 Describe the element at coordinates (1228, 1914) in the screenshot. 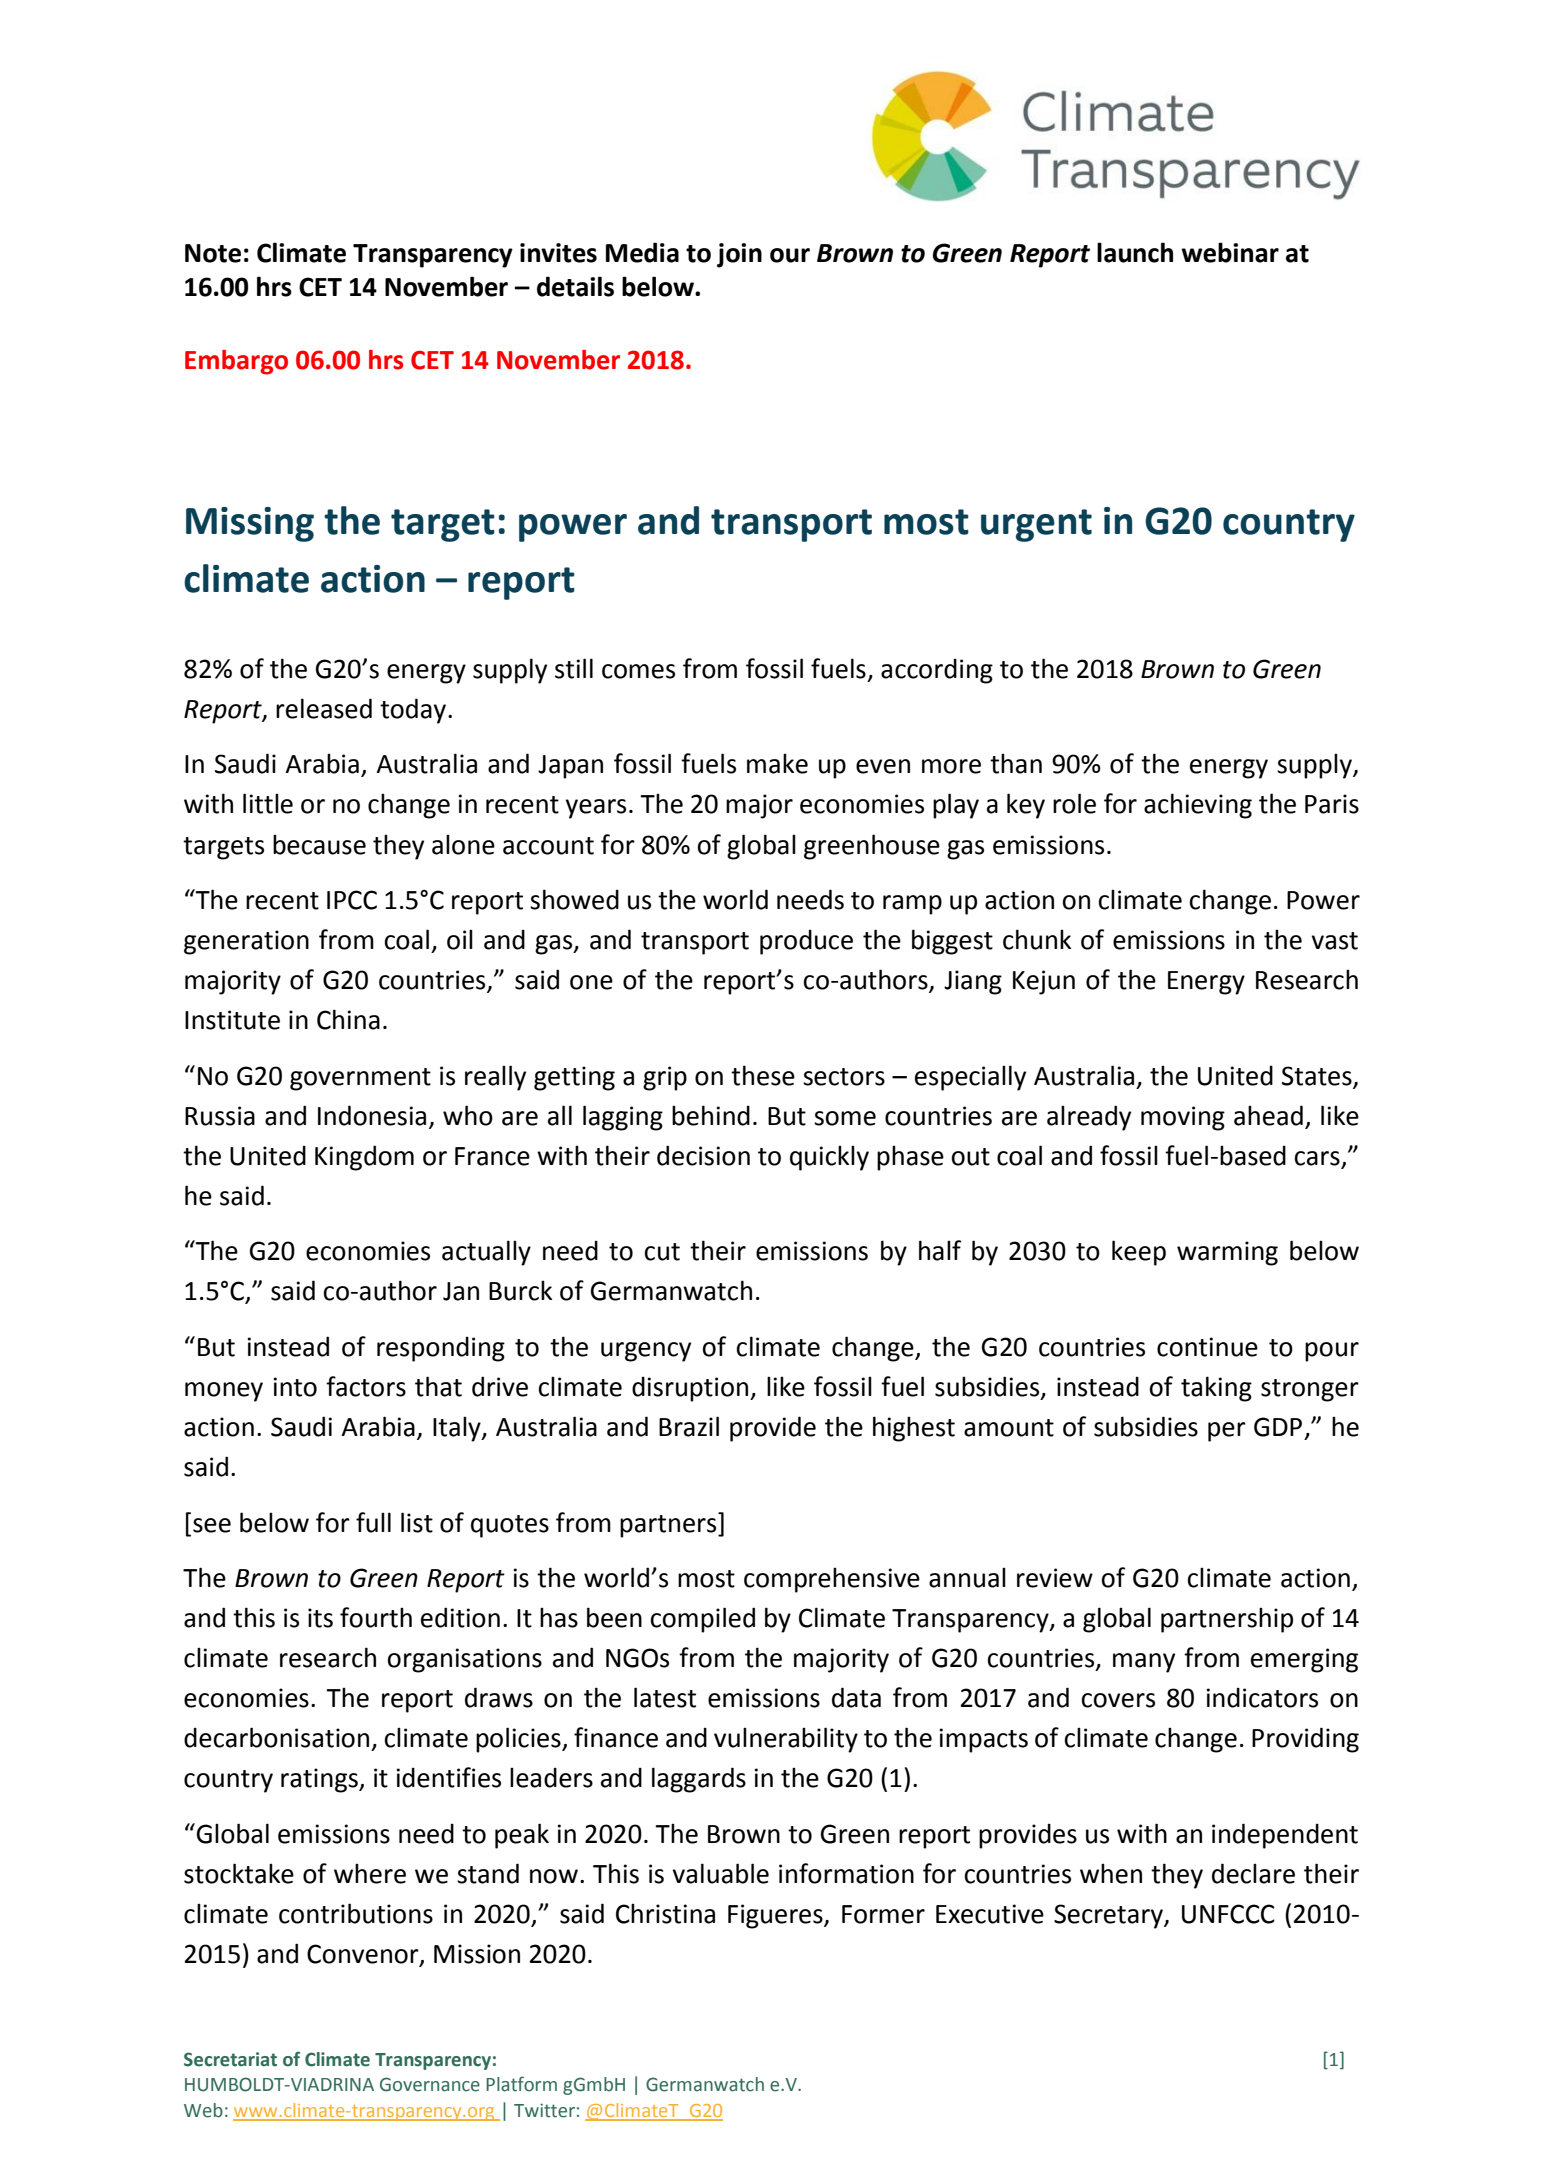

I see `UNFCCC` at that location.
